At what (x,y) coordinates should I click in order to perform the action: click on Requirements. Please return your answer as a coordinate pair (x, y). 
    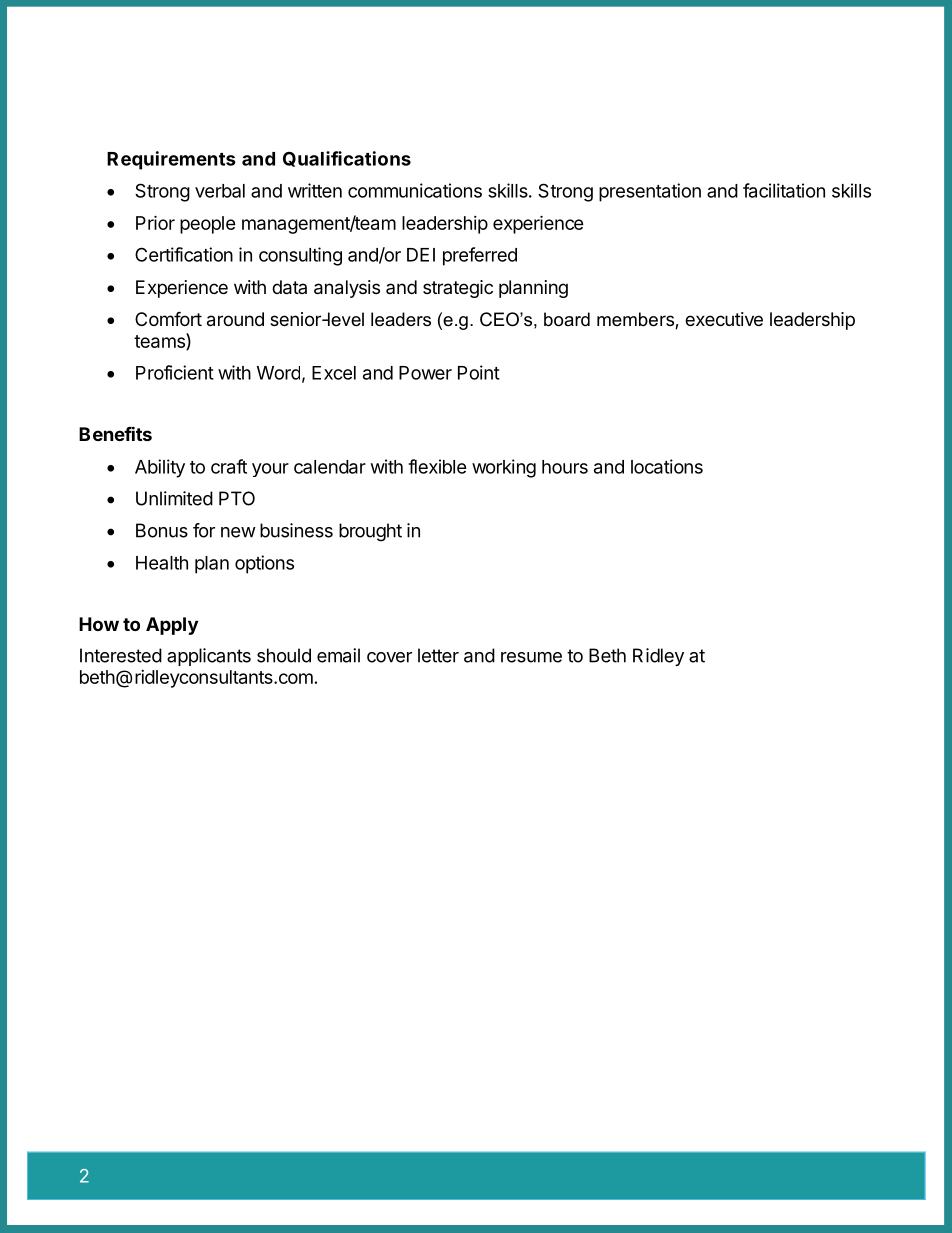
    Looking at the image, I should click on (171, 160).
